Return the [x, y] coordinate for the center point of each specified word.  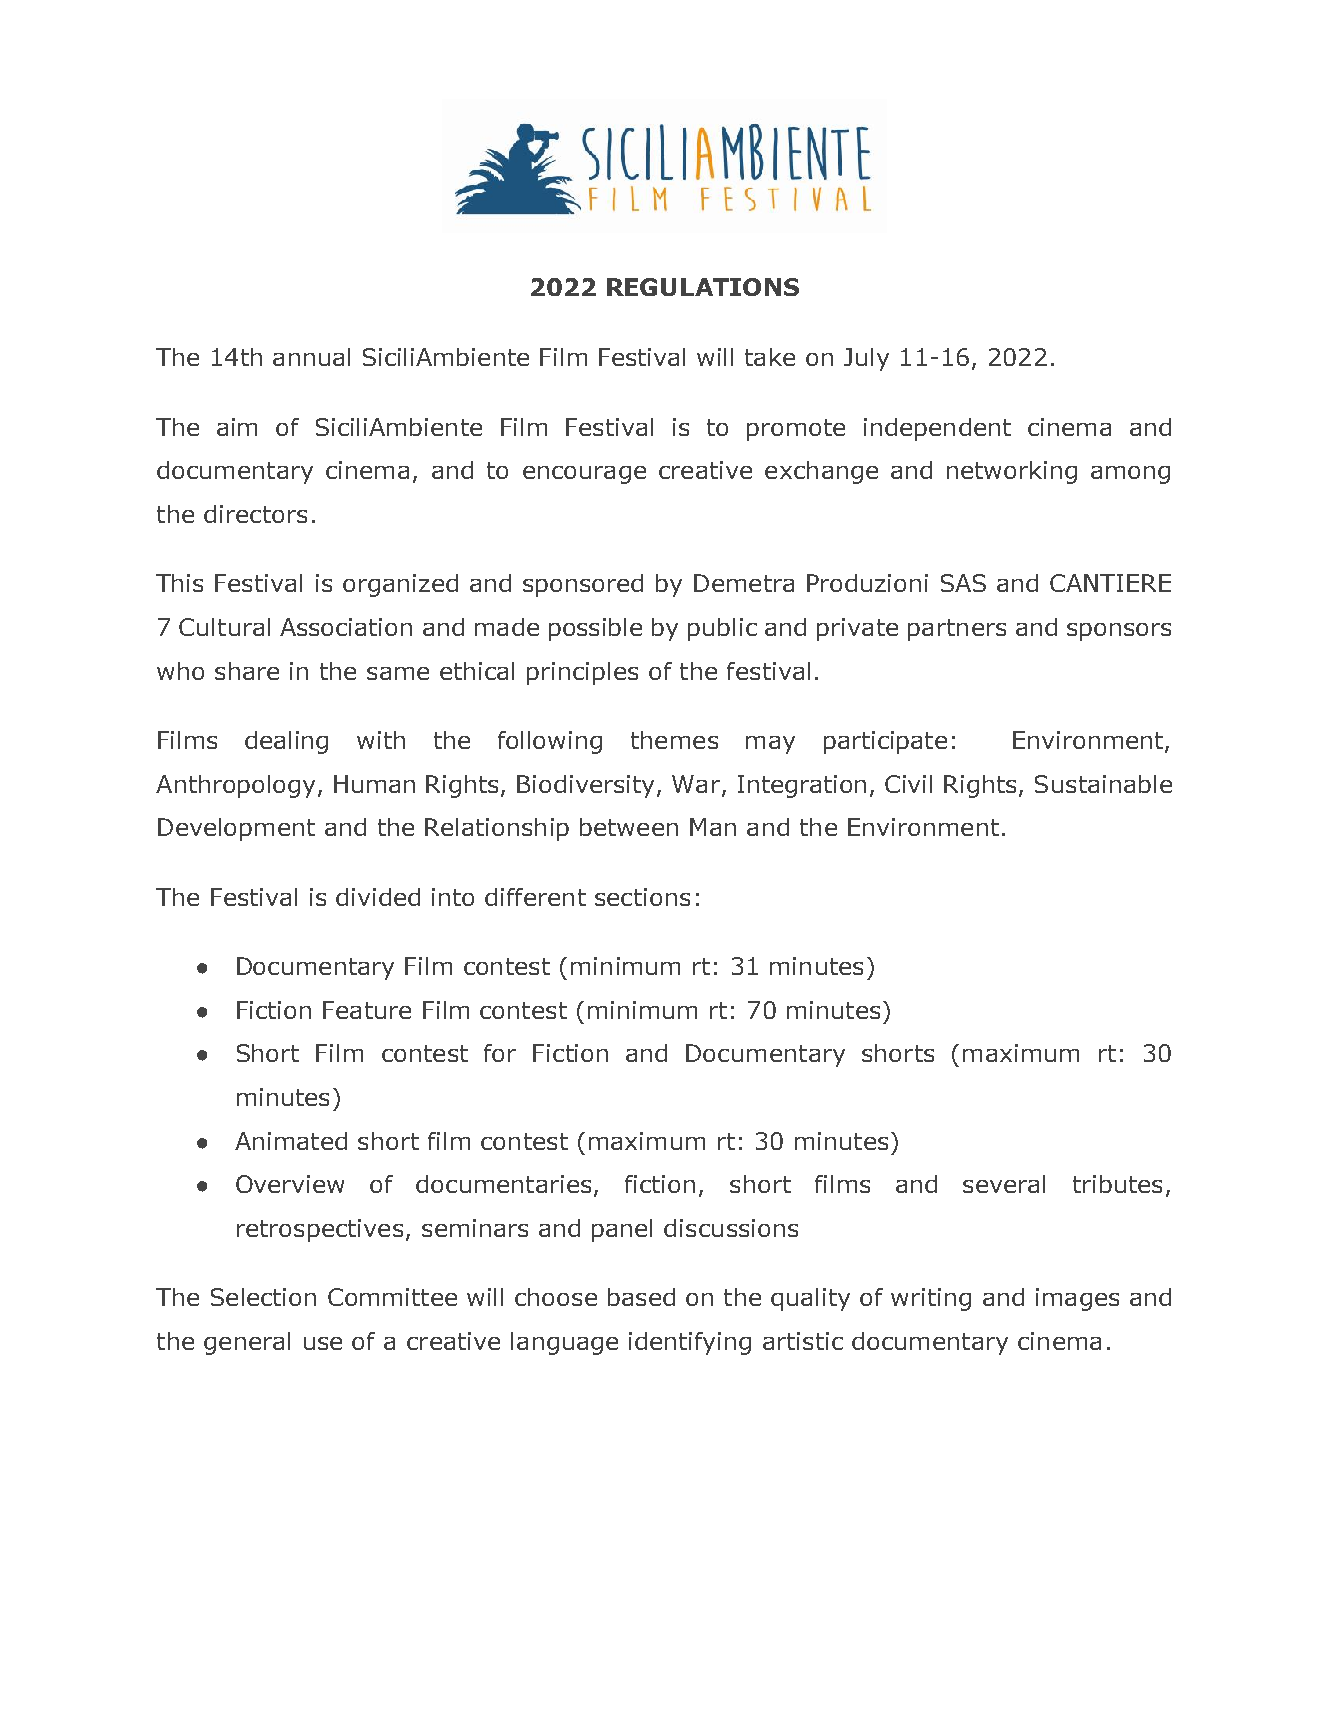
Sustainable [1103, 784]
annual [311, 357]
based [641, 1297]
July [866, 359]
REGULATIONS [703, 287]
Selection [263, 1297]
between [629, 827]
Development [236, 829]
